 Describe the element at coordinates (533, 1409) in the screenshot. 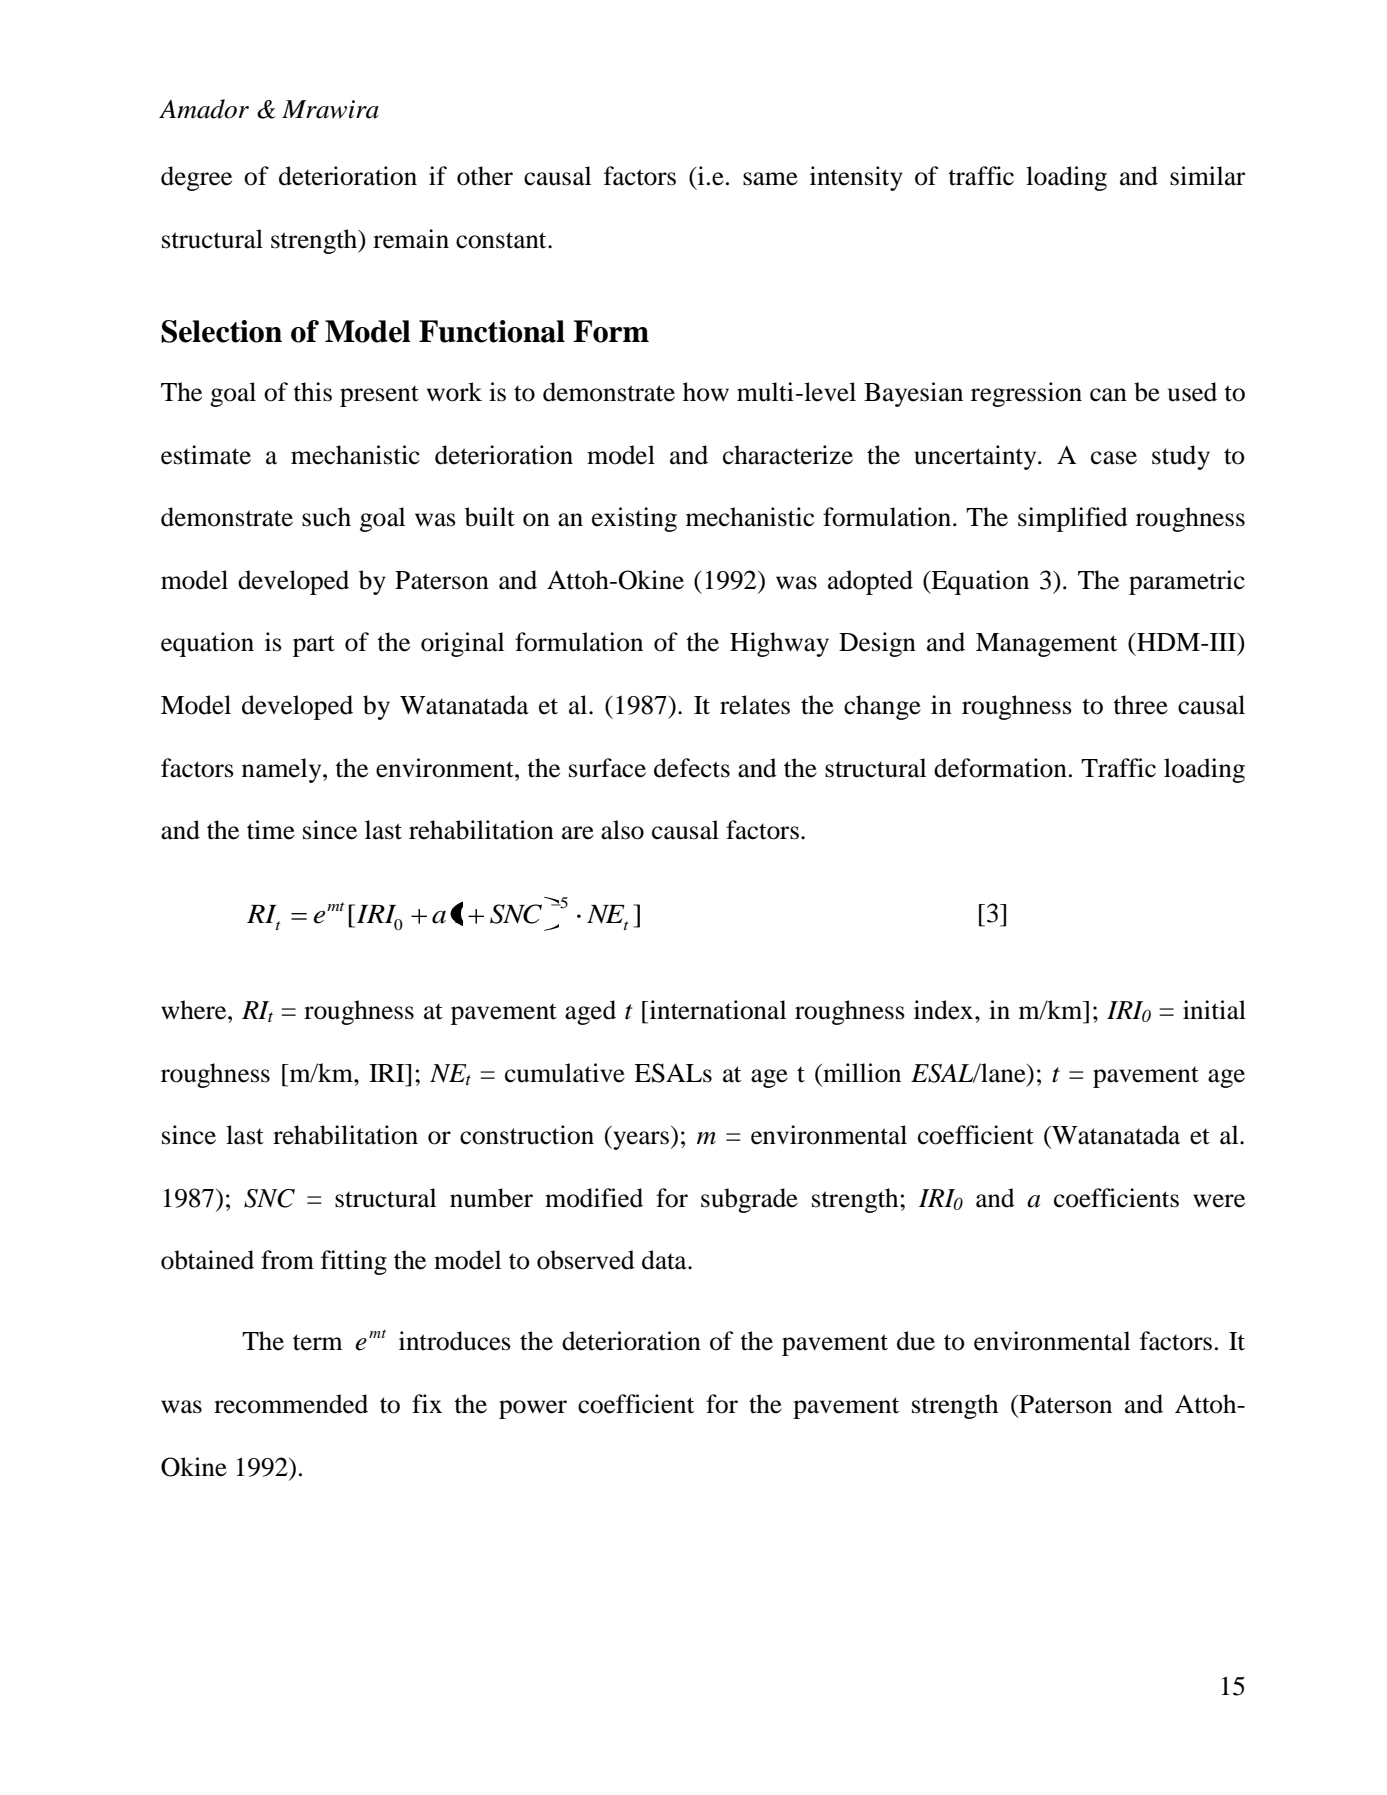

I see `power` at that location.
